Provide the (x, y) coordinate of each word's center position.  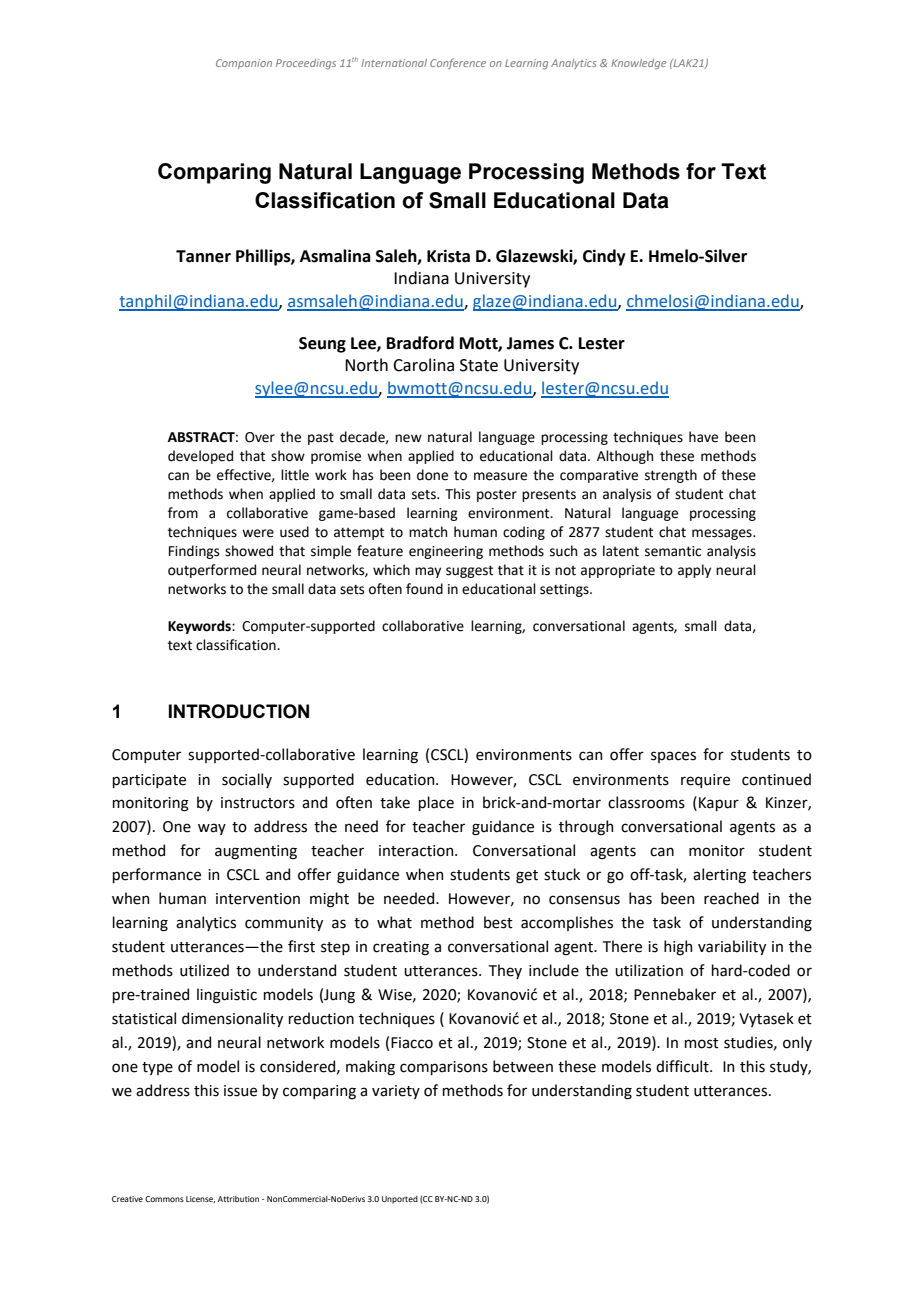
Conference (458, 63)
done (432, 475)
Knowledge (638, 64)
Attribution (238, 1199)
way (212, 829)
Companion (244, 64)
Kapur (719, 804)
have (703, 437)
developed (200, 457)
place (436, 803)
